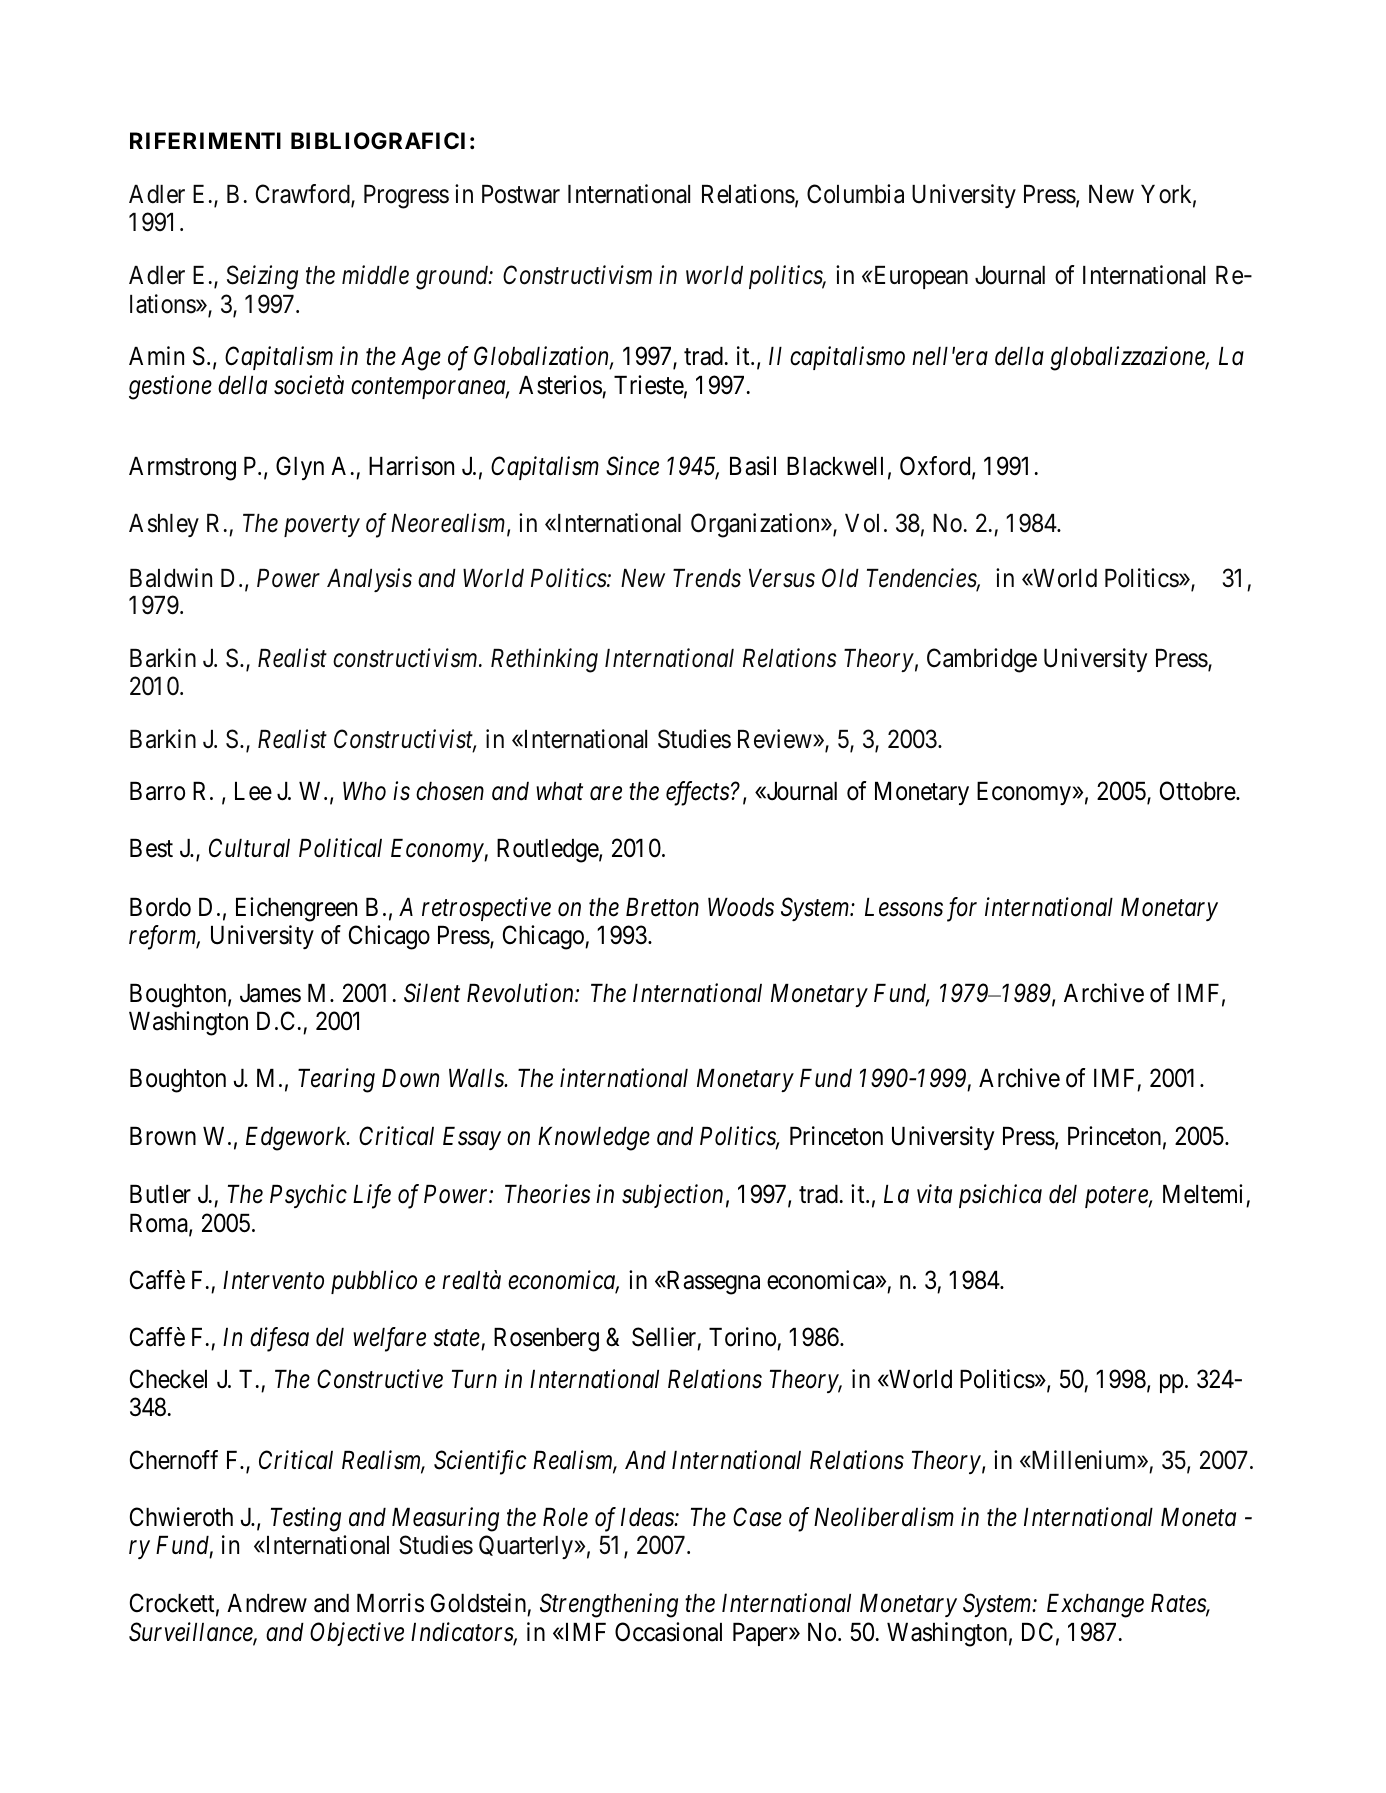 Image resolution: width=1386 pixels, height=1793 pixels. What do you see at coordinates (672, 1196) in the document?
I see `subjection` at bounding box center [672, 1196].
